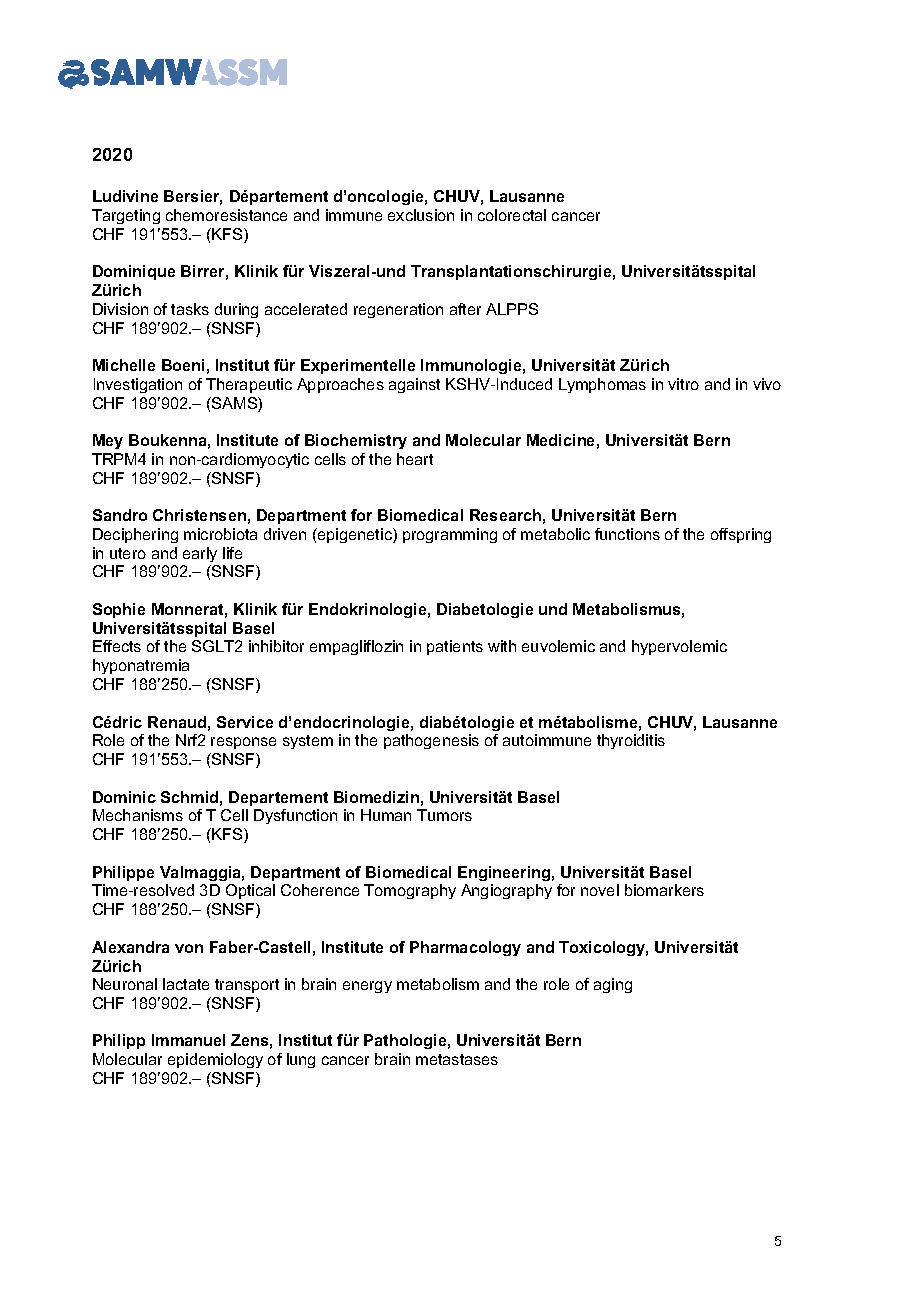  What do you see at coordinates (421, 215) in the document?
I see `exclusion` at bounding box center [421, 215].
